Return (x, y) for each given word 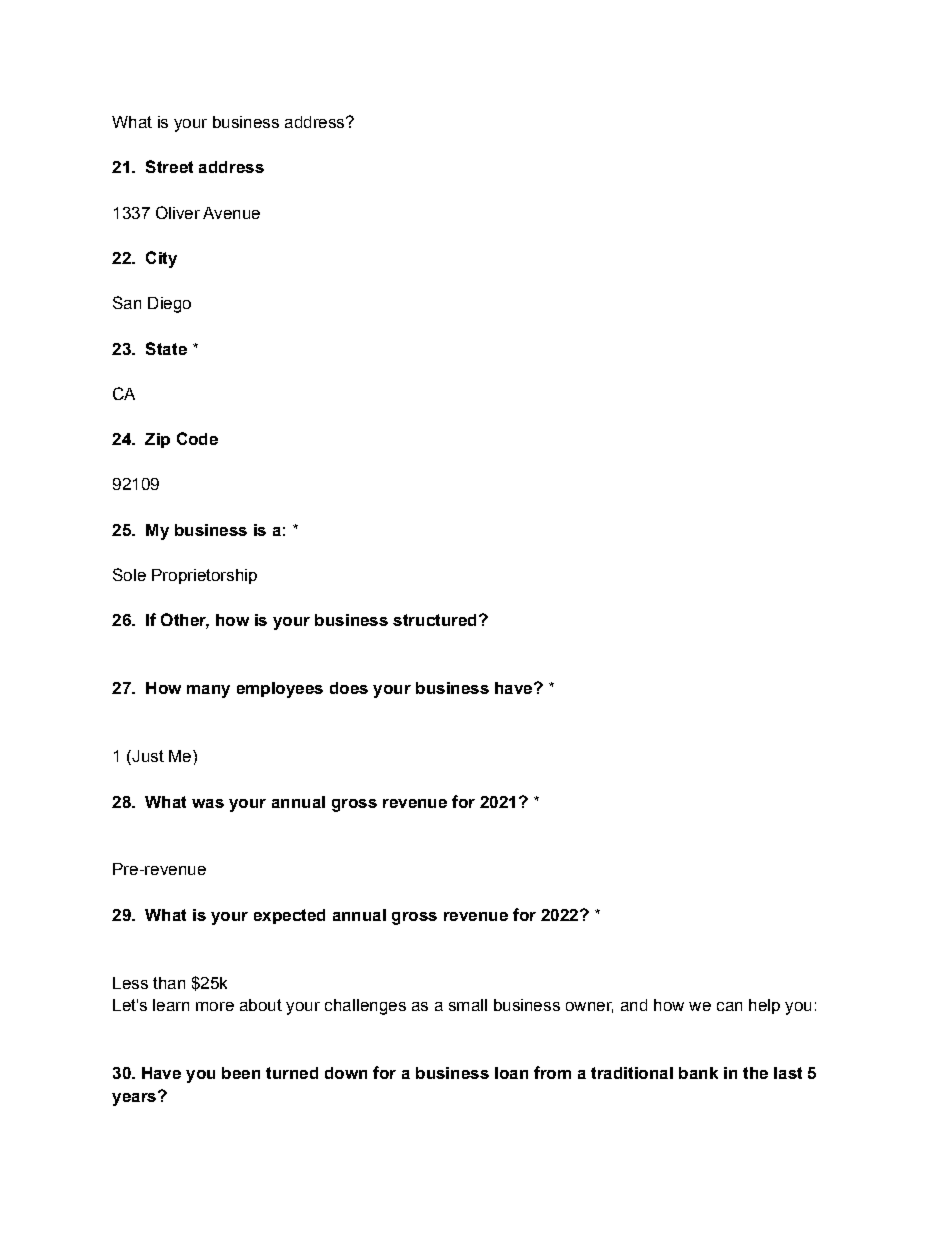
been (241, 1073)
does (349, 688)
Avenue (231, 213)
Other (185, 621)
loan (511, 1073)
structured (434, 620)
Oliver (178, 212)
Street (169, 166)
